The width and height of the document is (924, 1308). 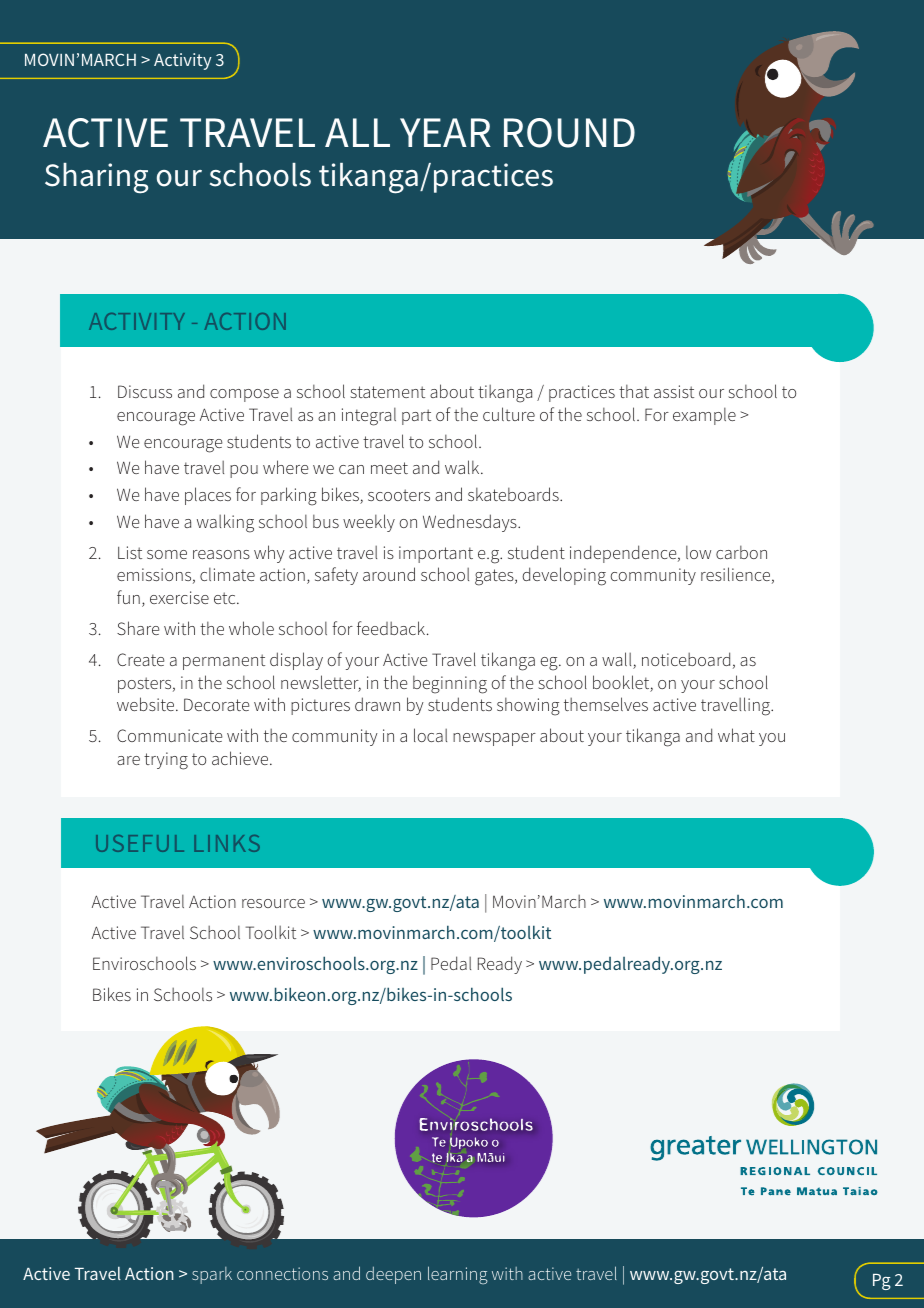 What do you see at coordinates (393, 1275) in the document?
I see `deepen` at bounding box center [393, 1275].
